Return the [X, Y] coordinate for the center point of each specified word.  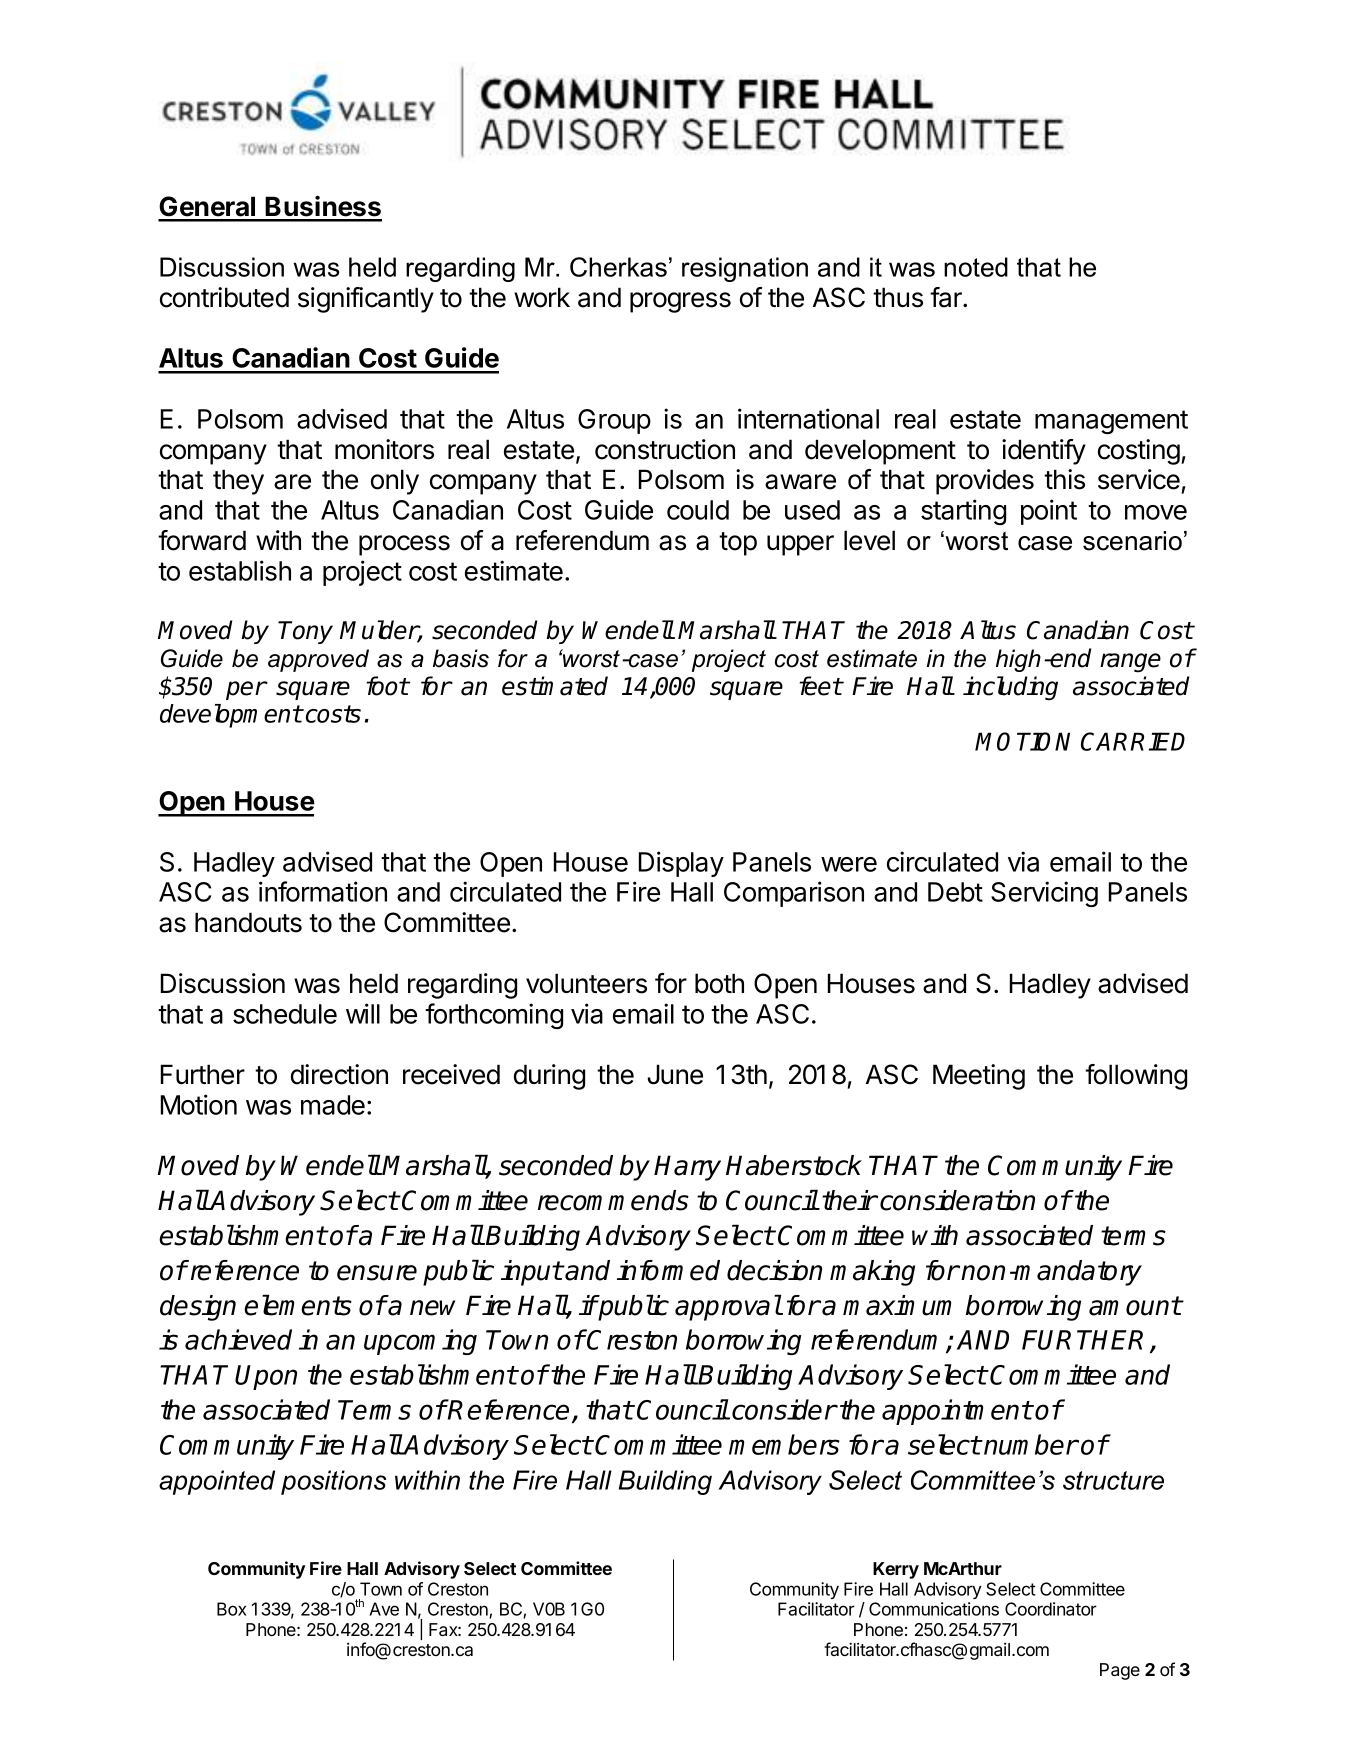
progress [680, 302]
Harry [687, 1168]
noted [976, 267]
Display [681, 864]
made [333, 1105]
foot [388, 686]
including [1010, 688]
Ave [384, 1609]
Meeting [979, 1077]
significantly [366, 300]
